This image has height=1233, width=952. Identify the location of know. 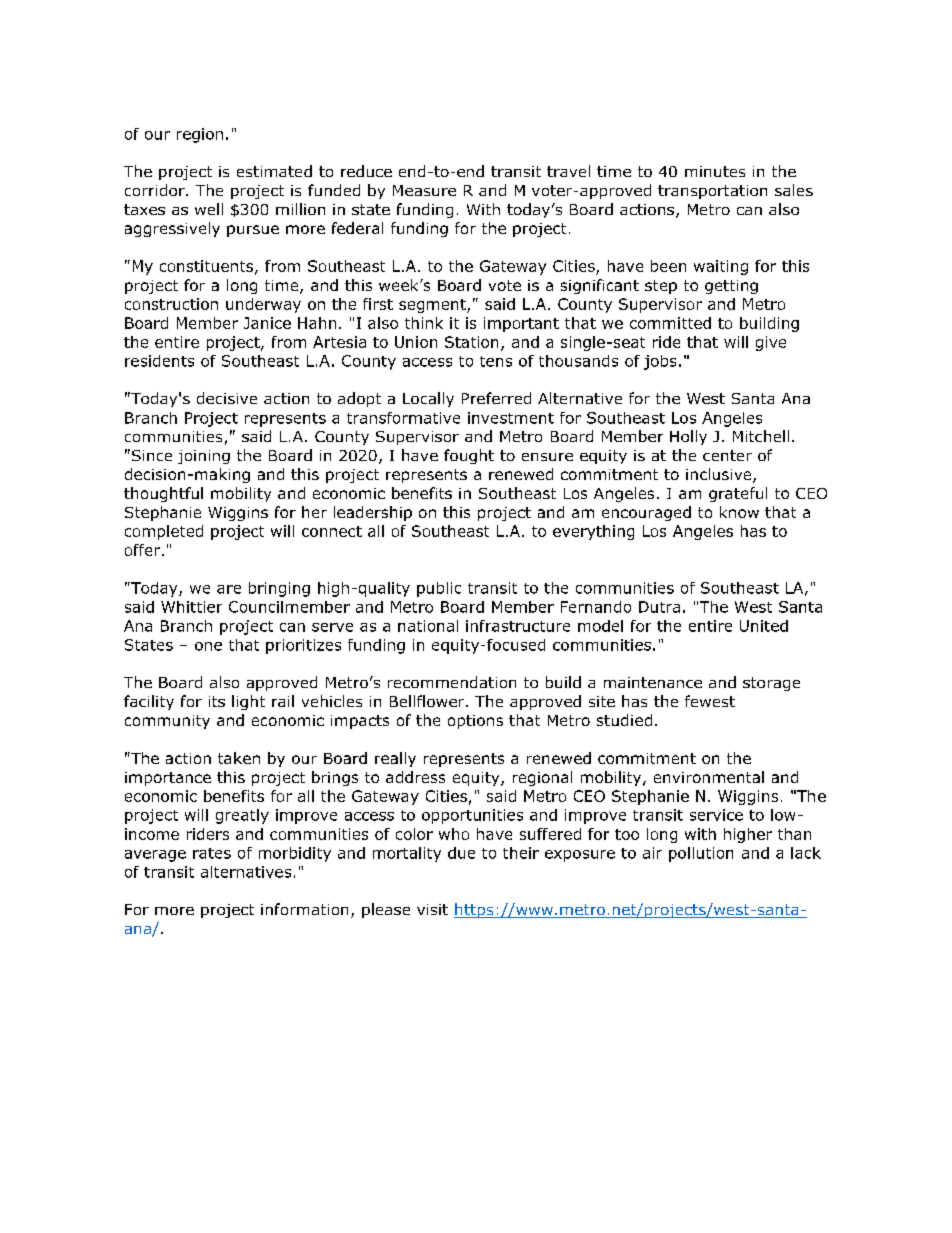
(739, 512).
